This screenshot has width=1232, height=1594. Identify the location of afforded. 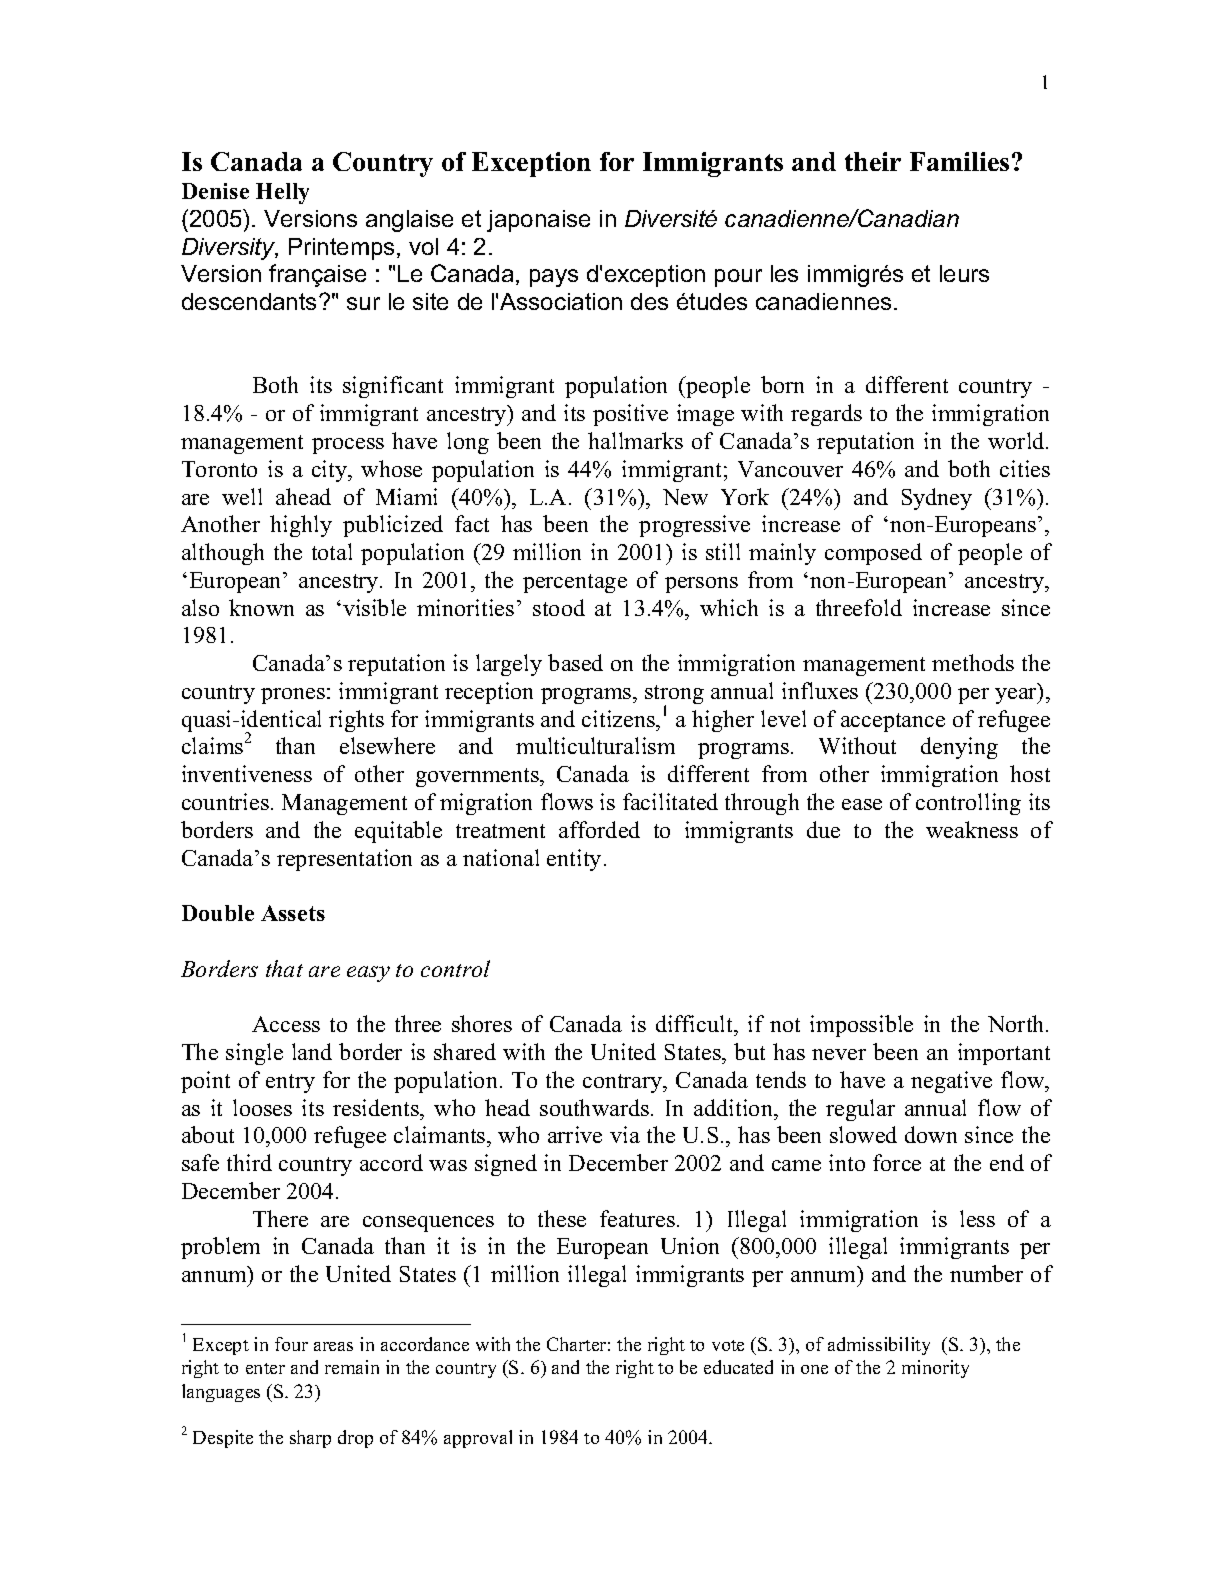
(599, 829).
